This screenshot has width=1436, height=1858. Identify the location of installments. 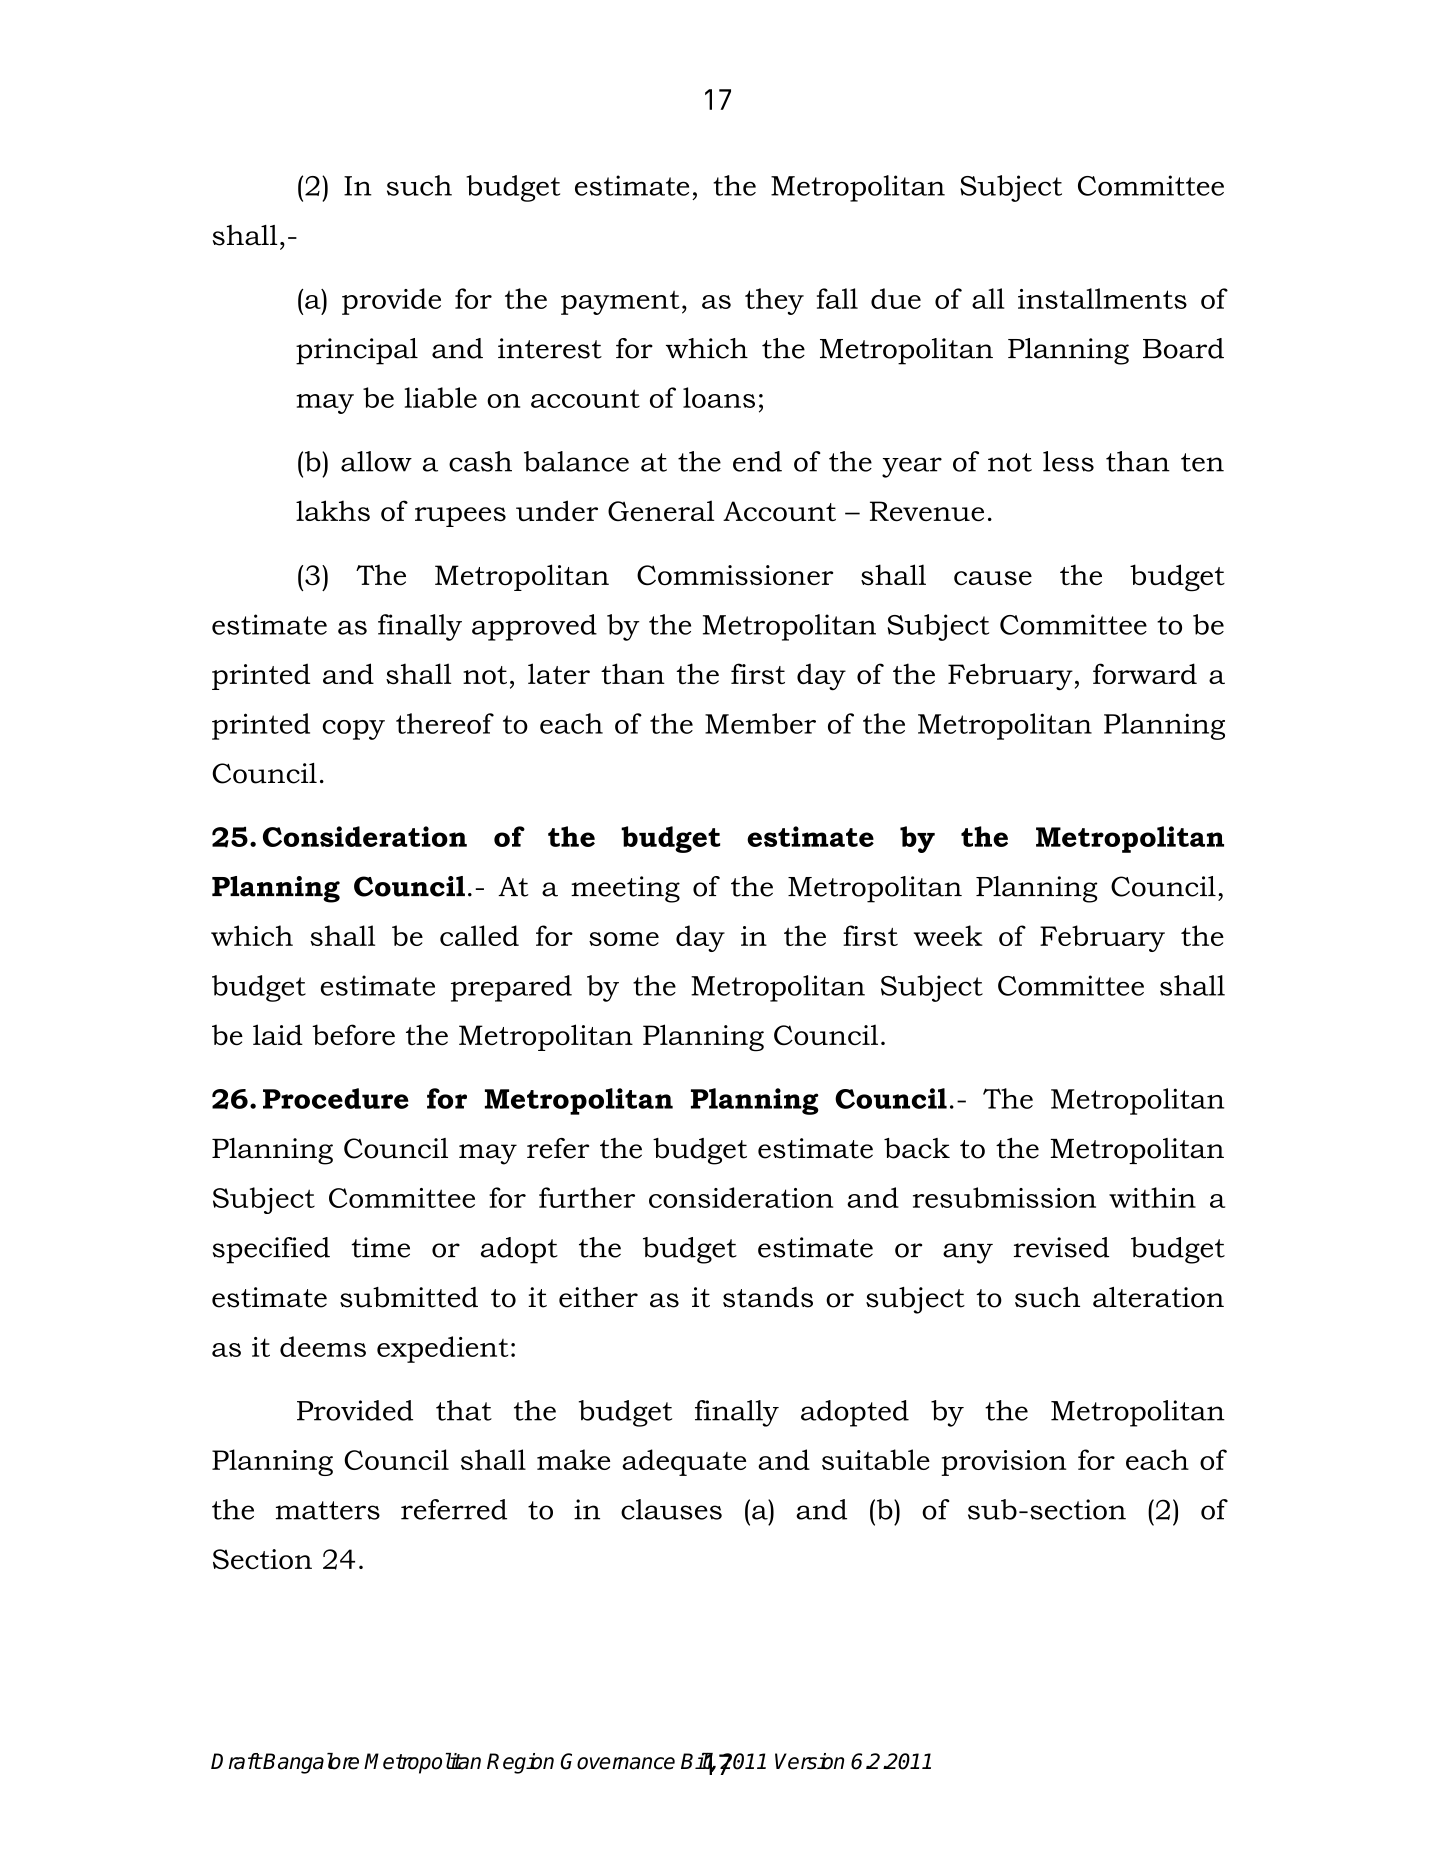
(1102, 298).
